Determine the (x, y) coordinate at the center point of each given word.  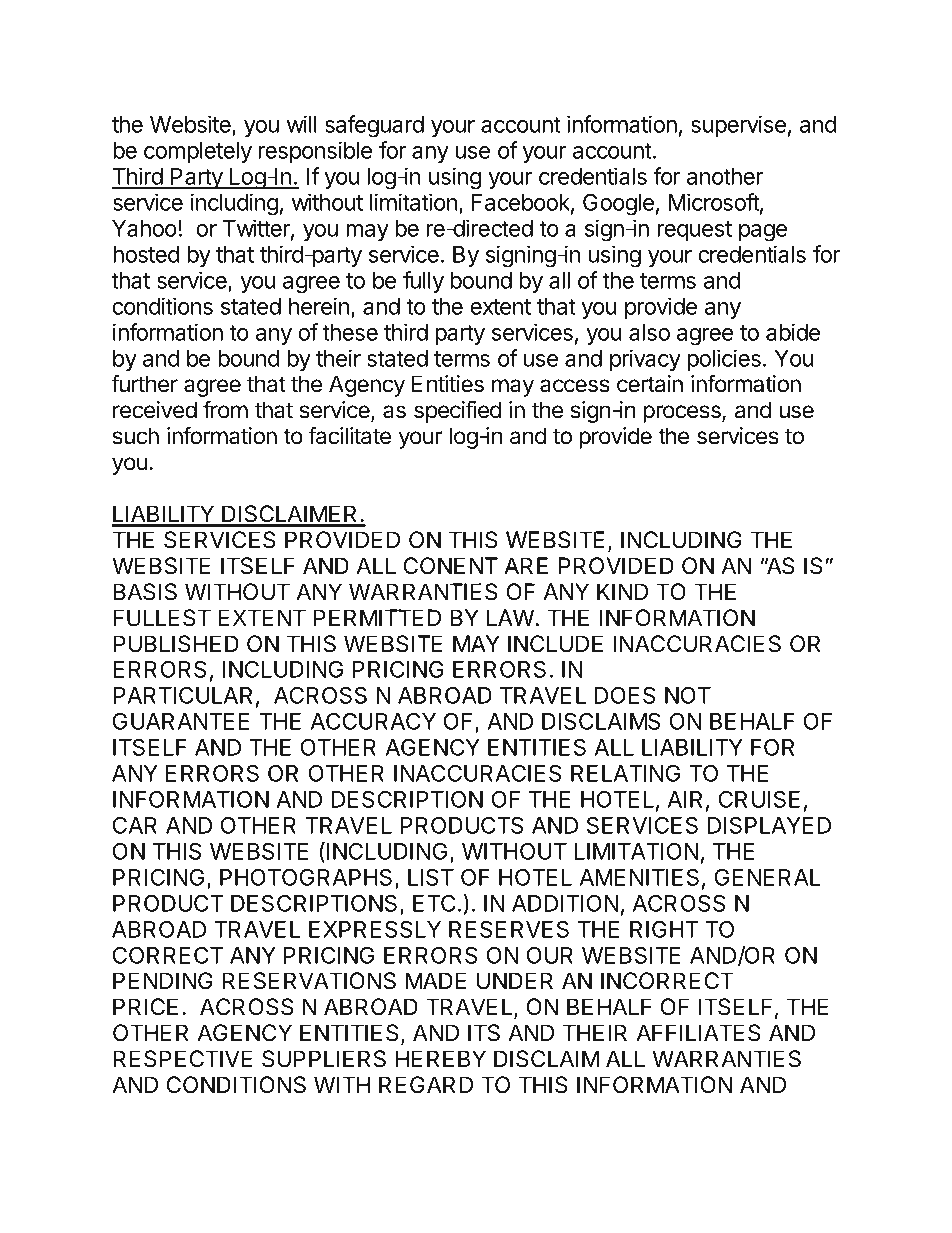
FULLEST (162, 618)
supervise (738, 126)
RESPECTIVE (183, 1059)
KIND (622, 591)
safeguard (374, 126)
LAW (511, 617)
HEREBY (441, 1058)
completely (198, 152)
